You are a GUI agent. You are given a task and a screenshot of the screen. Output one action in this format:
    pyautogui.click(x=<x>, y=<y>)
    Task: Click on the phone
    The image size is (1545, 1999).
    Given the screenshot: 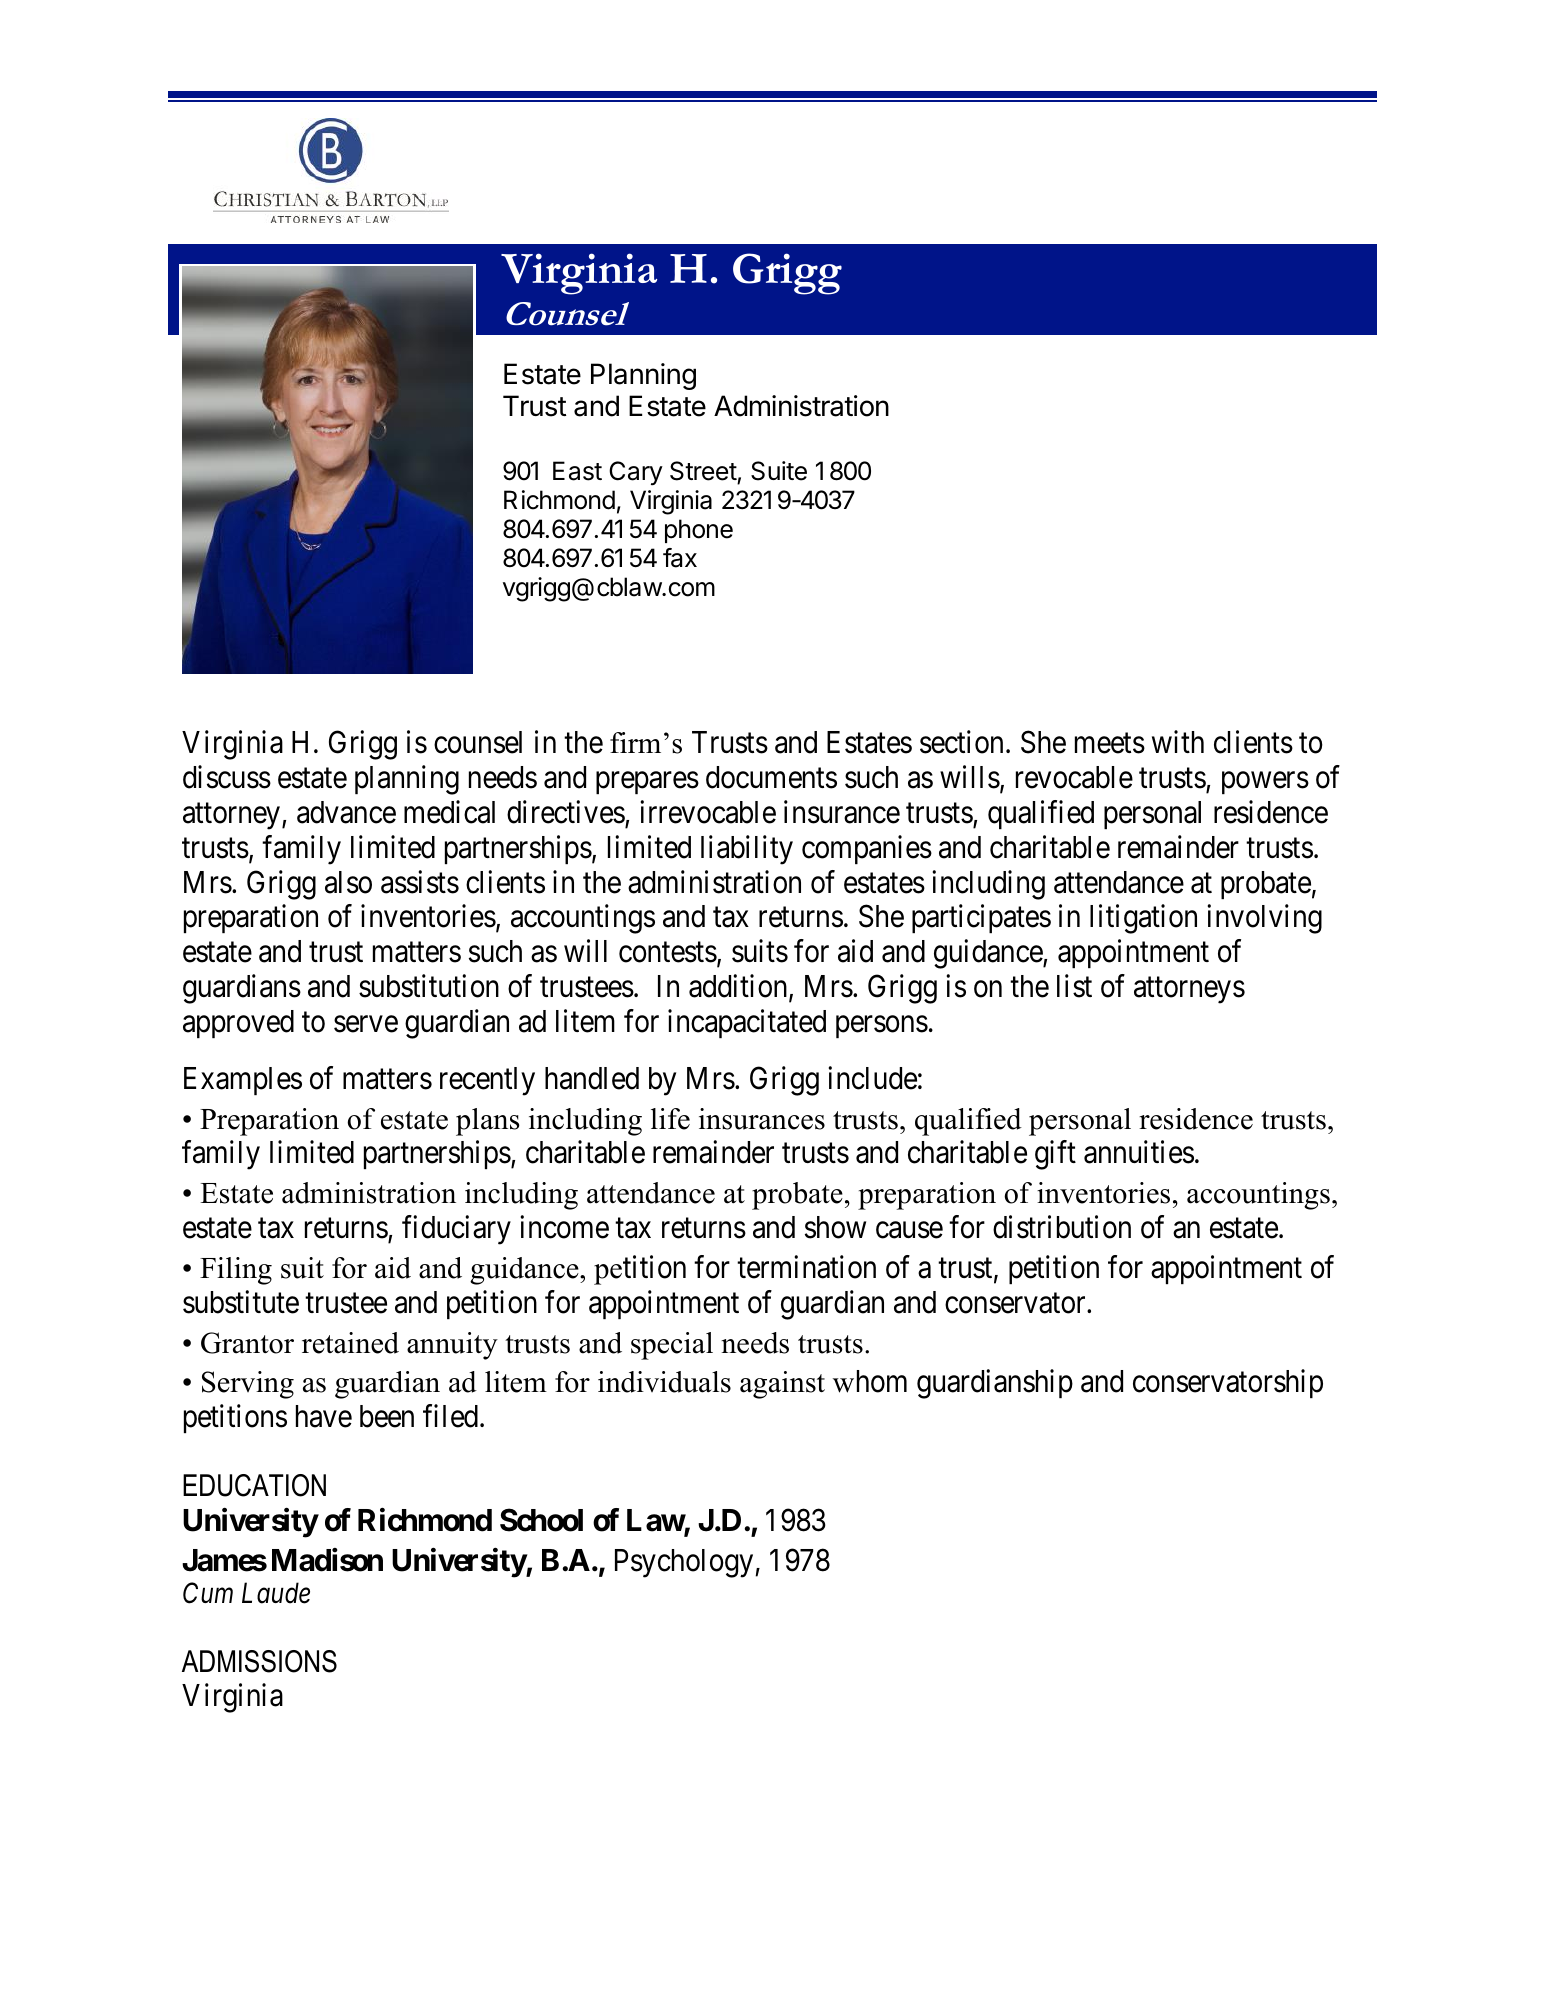 What is the action you would take?
    pyautogui.click(x=699, y=531)
